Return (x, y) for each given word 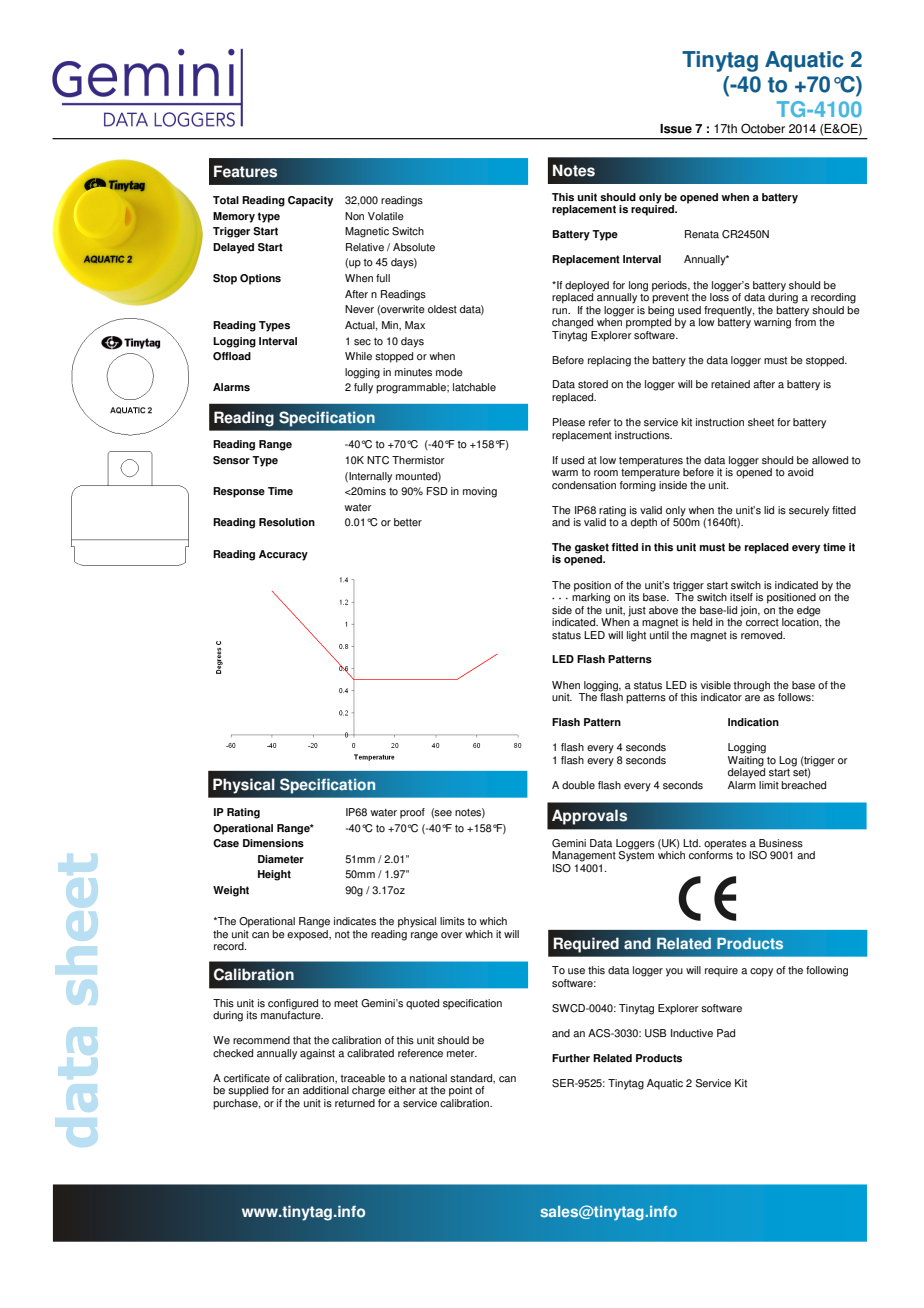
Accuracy (283, 555)
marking (591, 597)
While (358, 356)
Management (584, 856)
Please (569, 422)
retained (730, 384)
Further (571, 1058)
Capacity (310, 201)
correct (762, 623)
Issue (676, 129)
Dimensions (273, 843)
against (317, 1054)
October (763, 128)
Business (781, 843)
